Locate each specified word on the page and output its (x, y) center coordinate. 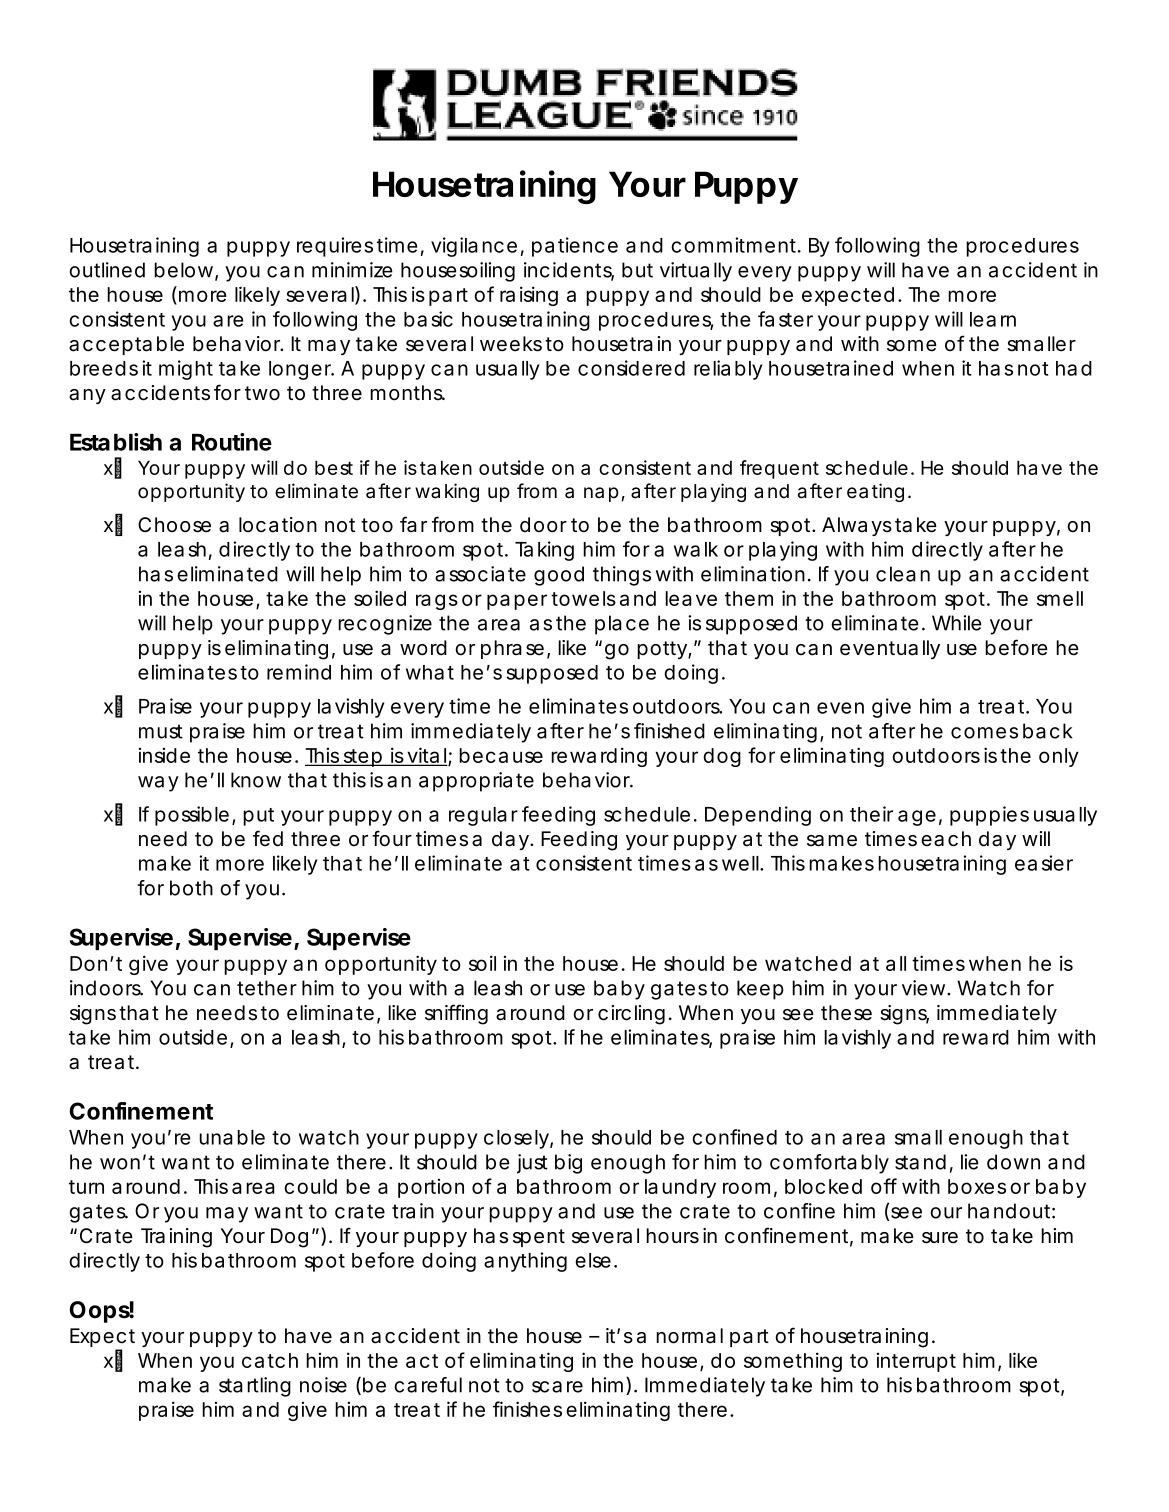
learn (993, 319)
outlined (107, 270)
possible (192, 816)
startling (255, 1387)
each (946, 839)
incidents (569, 271)
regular (483, 816)
